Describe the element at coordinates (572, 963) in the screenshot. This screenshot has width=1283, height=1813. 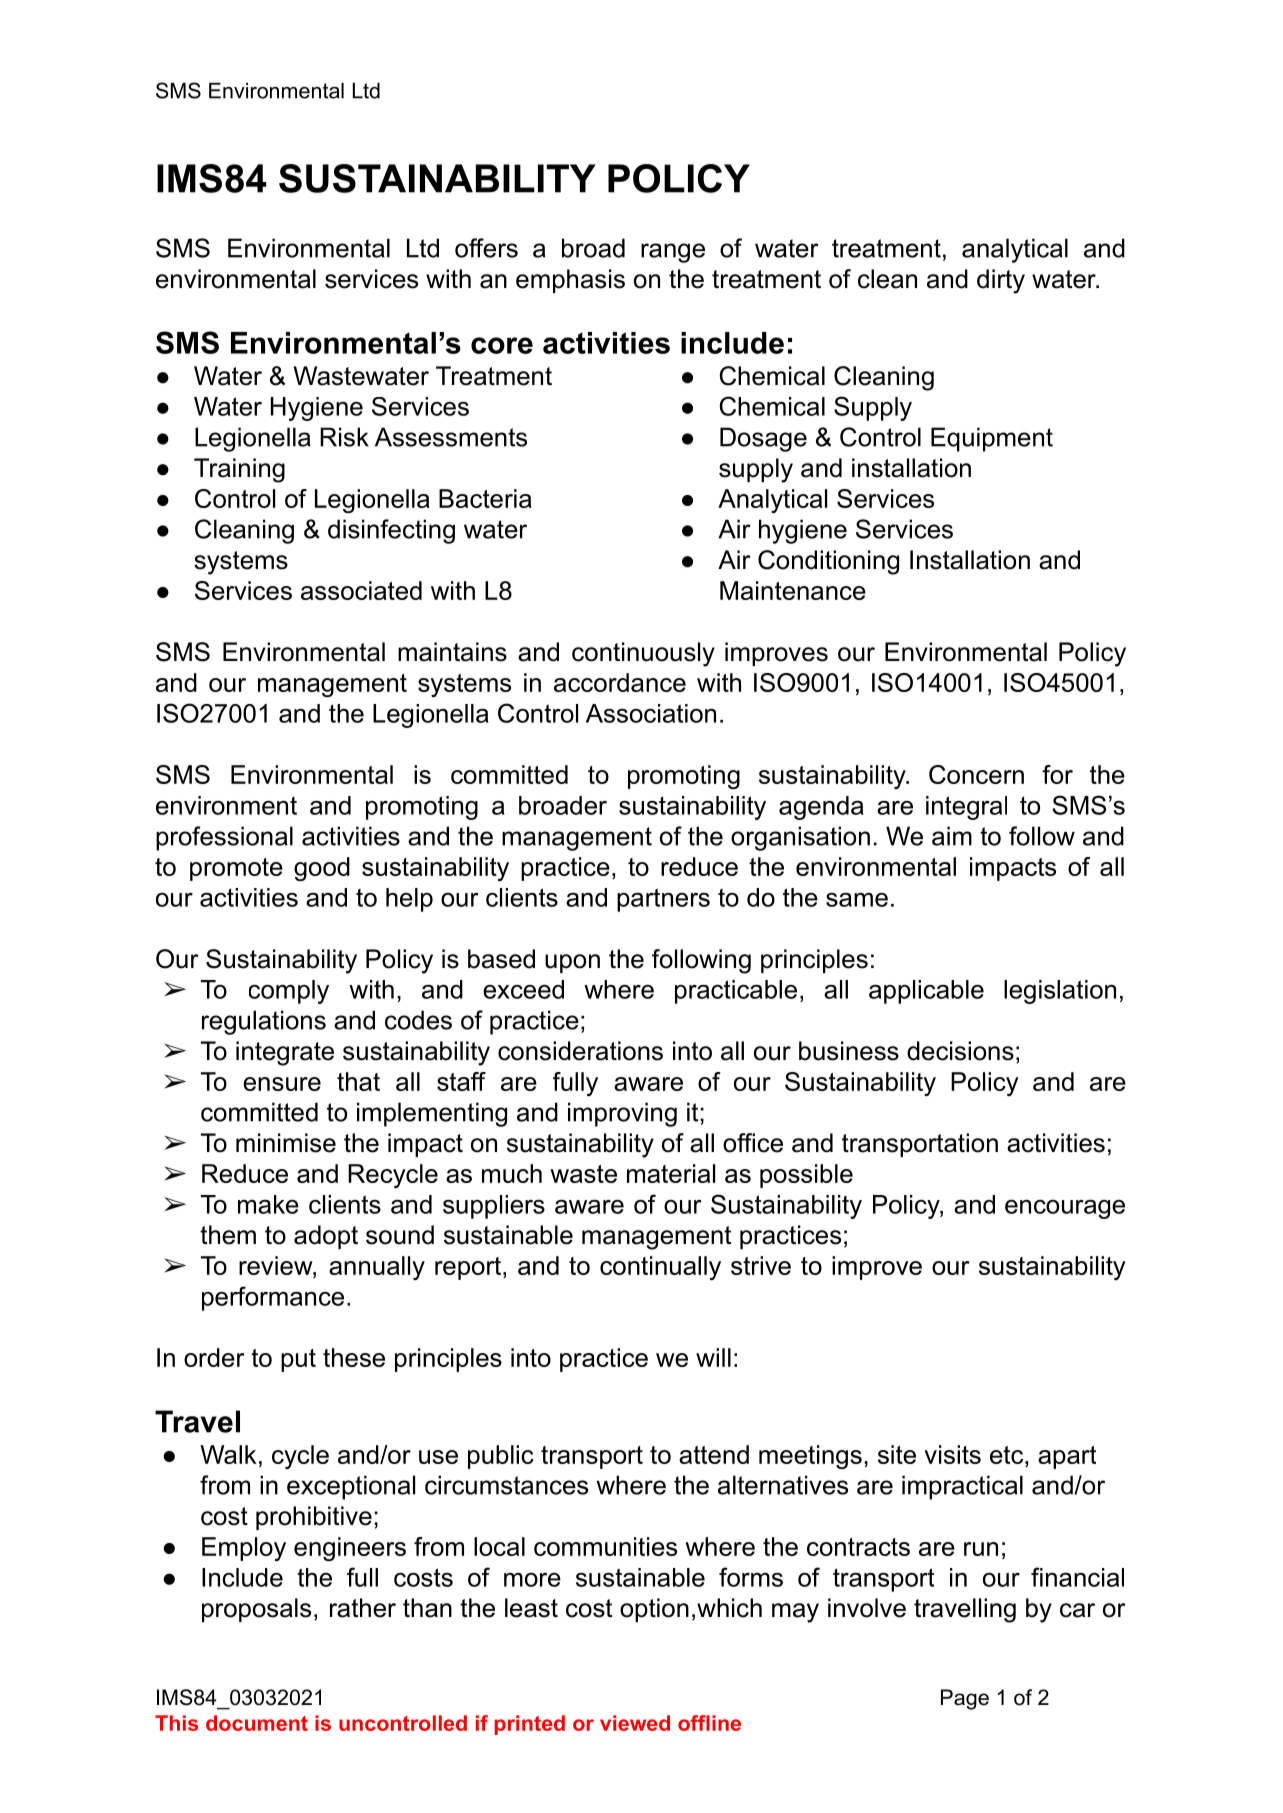
I see `upon` at that location.
